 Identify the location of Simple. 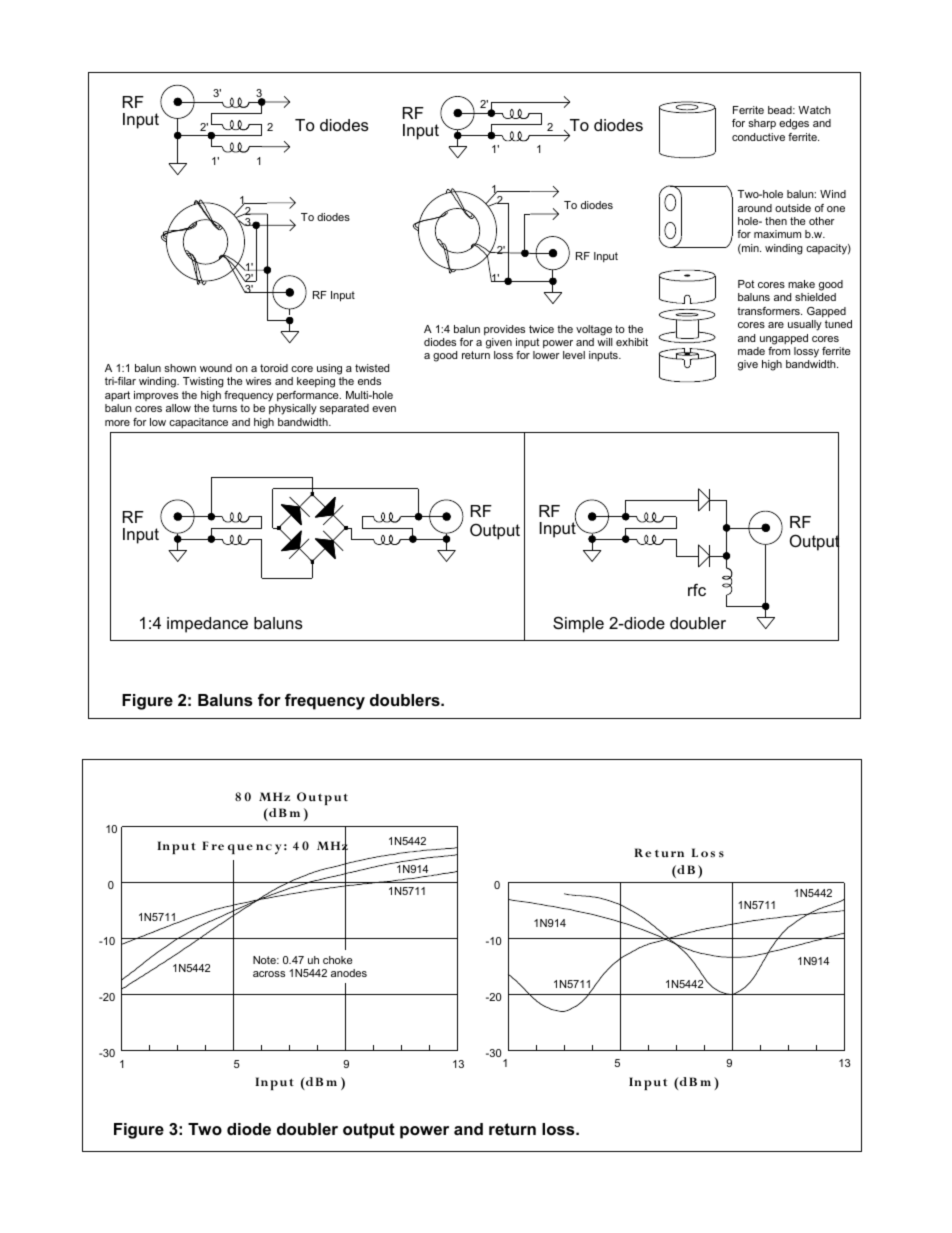
(578, 624).
